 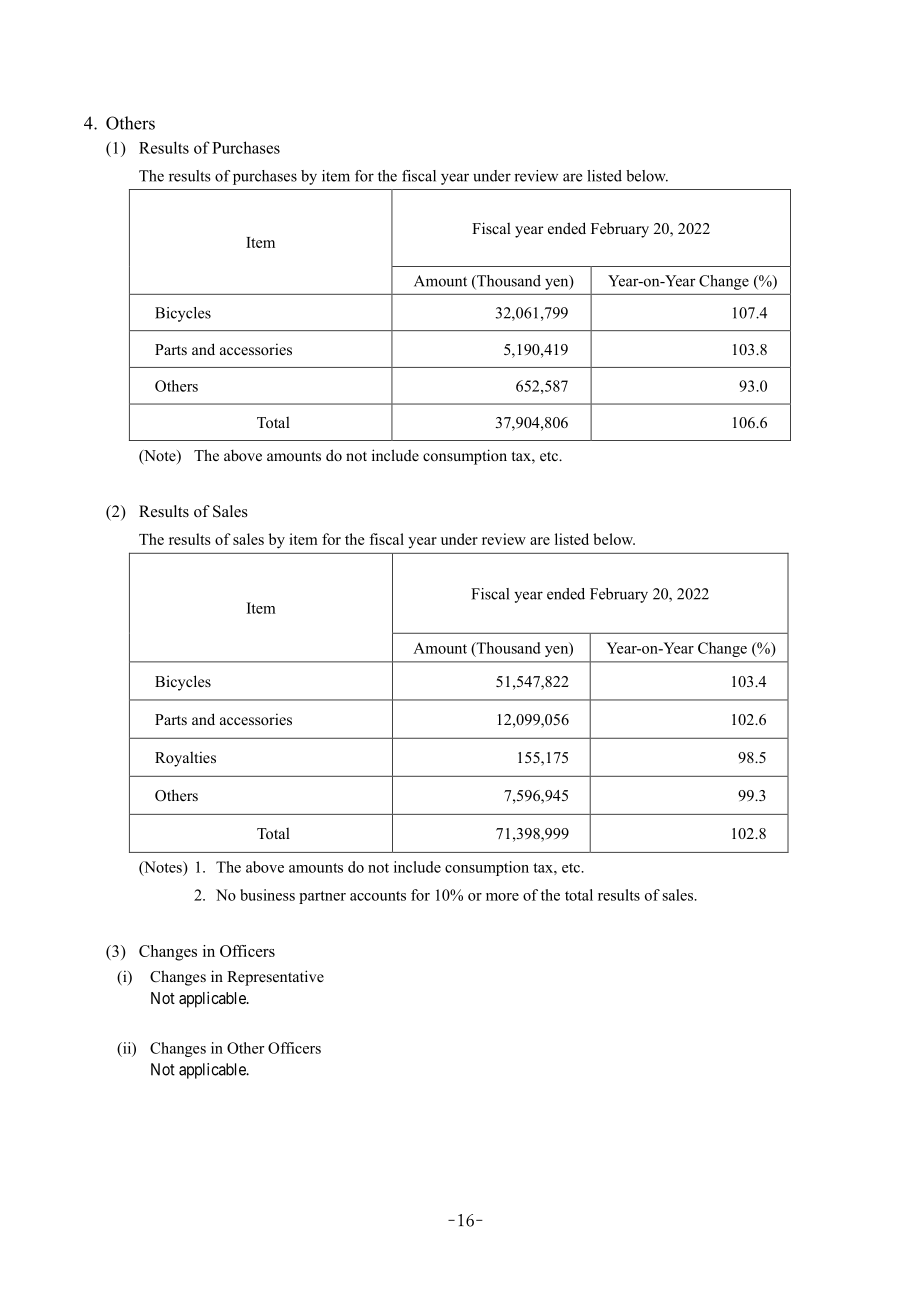 I want to click on Representative, so click(x=275, y=978).
